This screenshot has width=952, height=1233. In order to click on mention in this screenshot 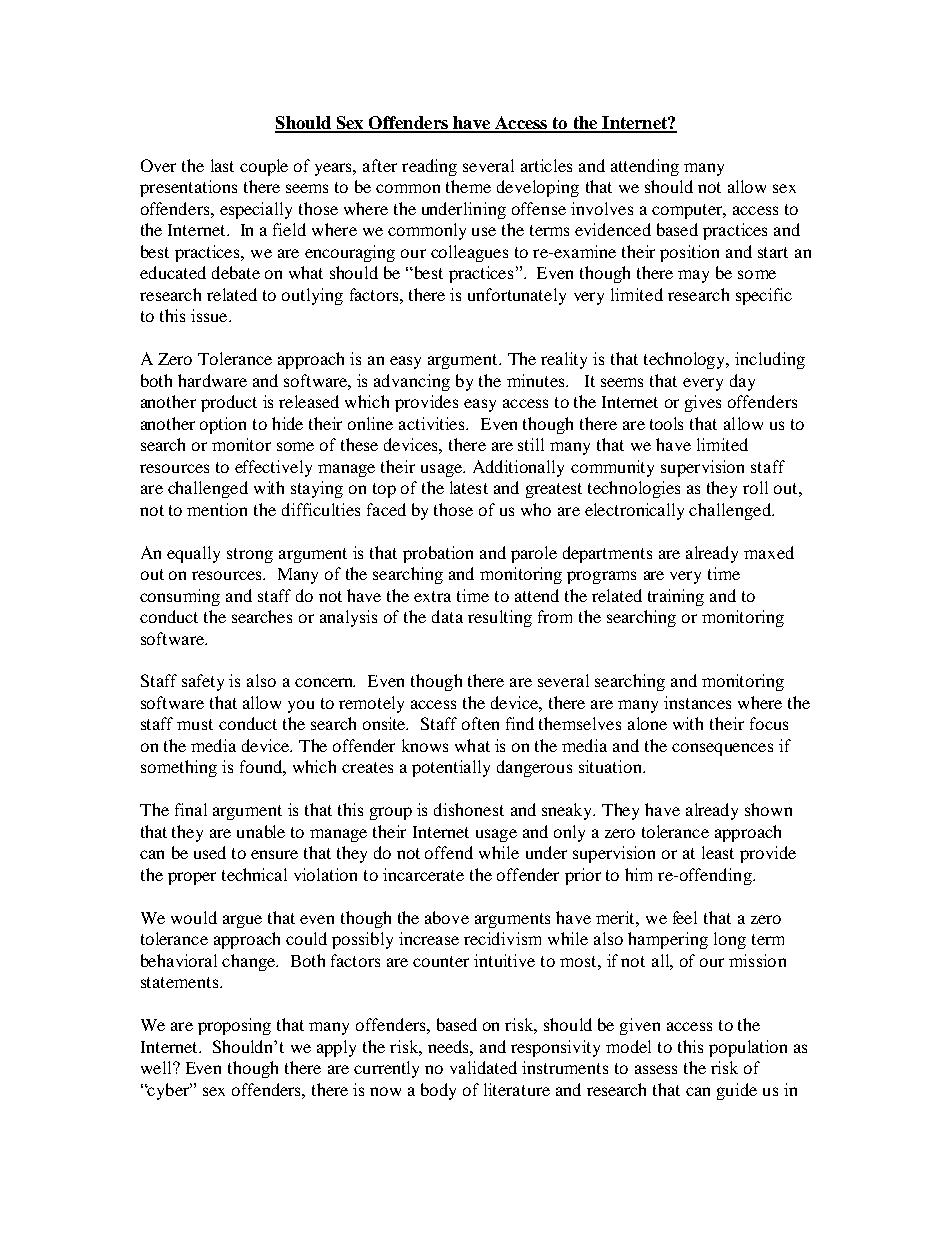, I will do `click(217, 509)`.
